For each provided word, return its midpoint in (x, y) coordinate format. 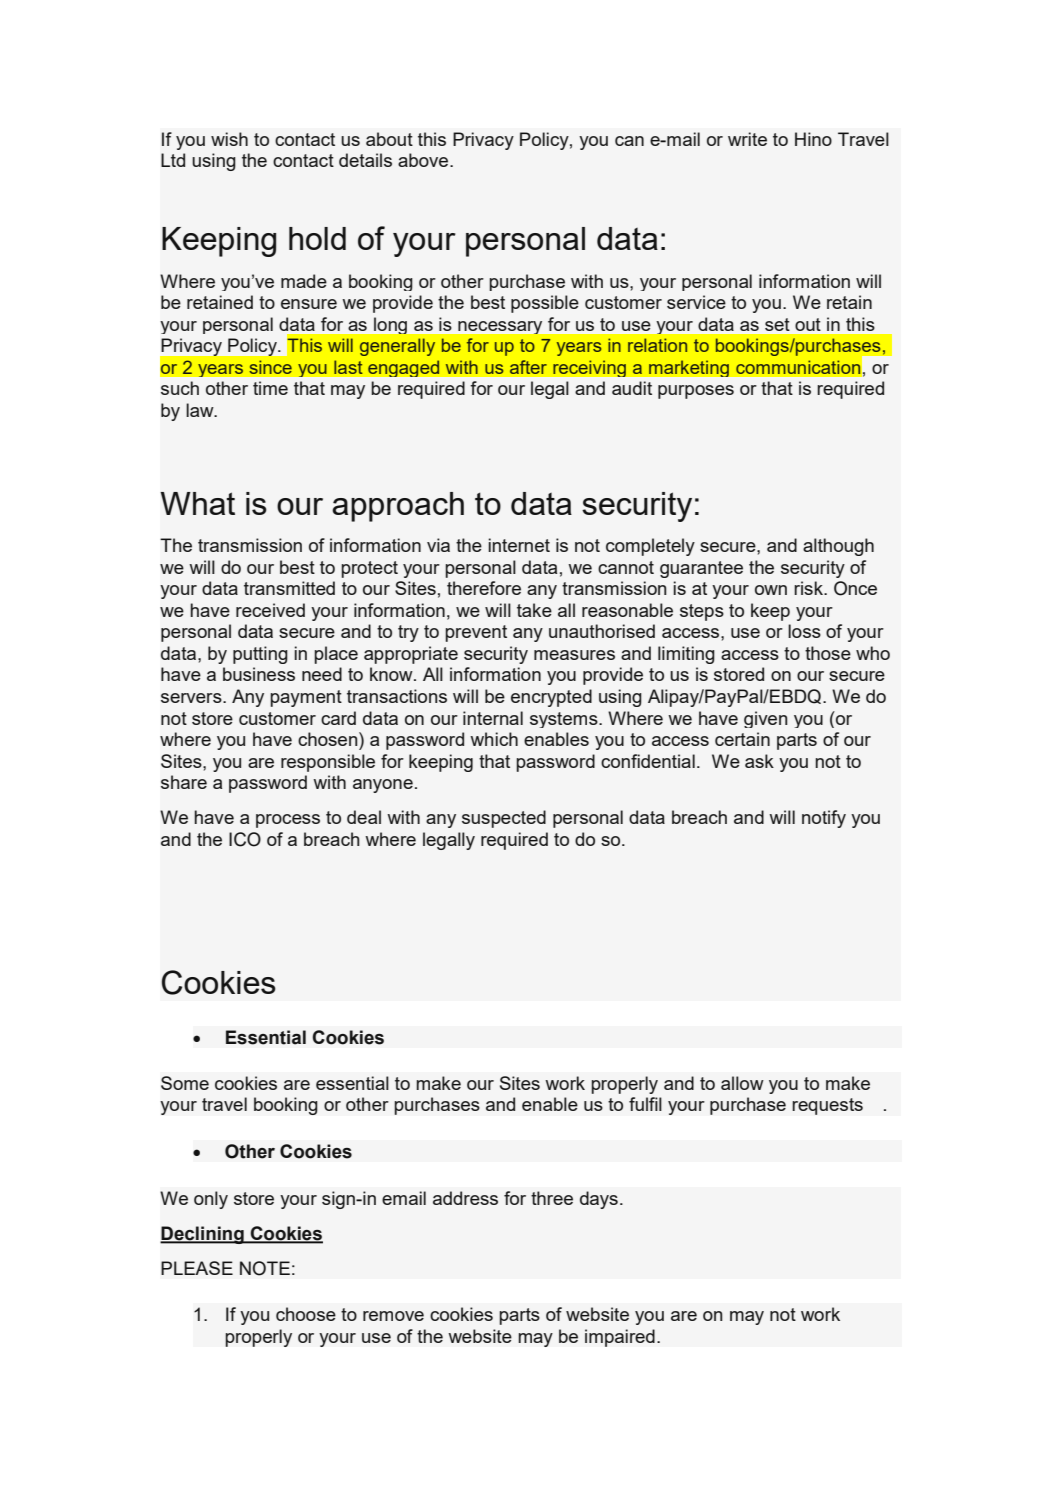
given (766, 719)
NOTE (265, 1268)
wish (229, 139)
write (747, 139)
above (424, 160)
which (494, 739)
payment (306, 698)
